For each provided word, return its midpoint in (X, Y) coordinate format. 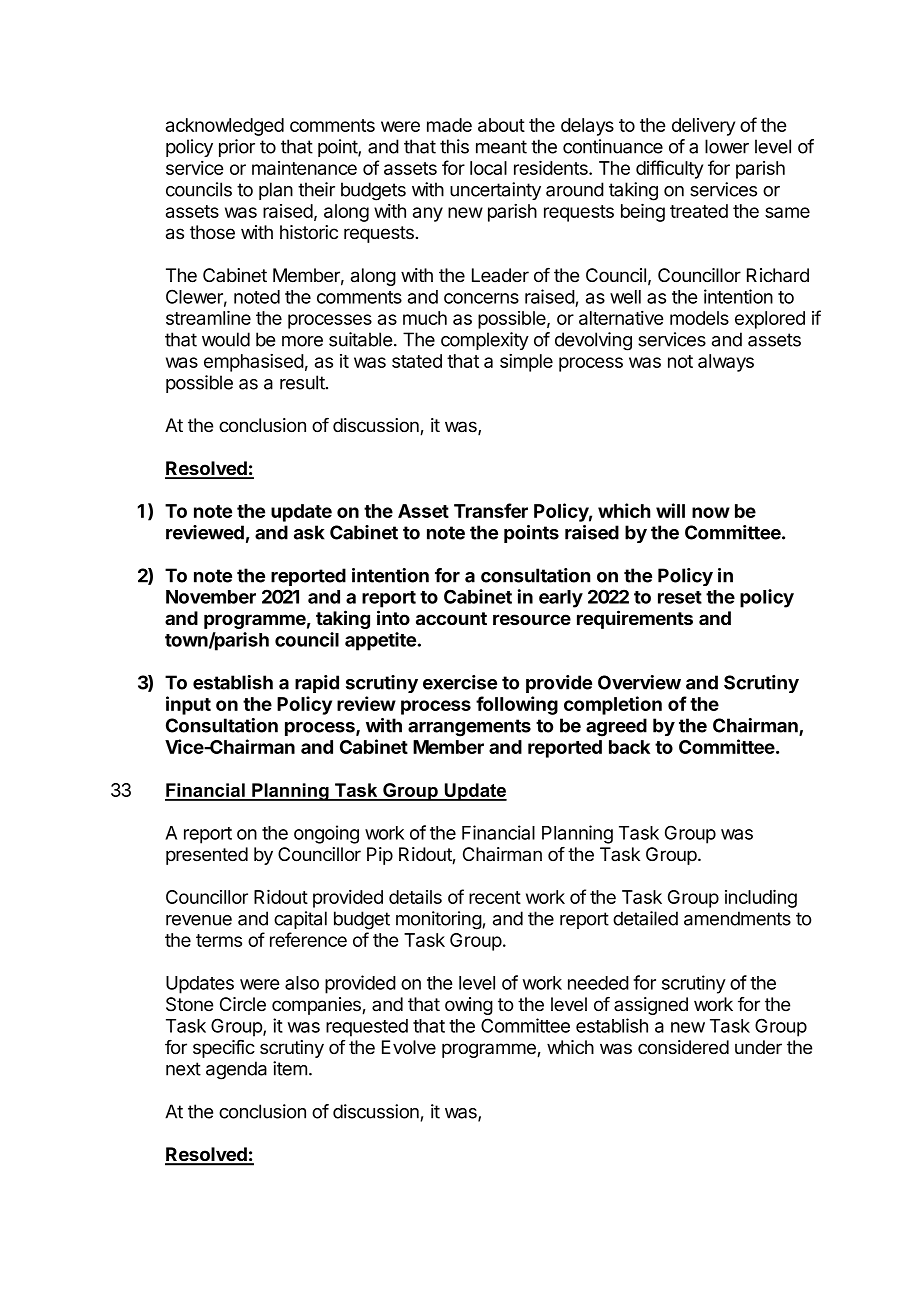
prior (237, 148)
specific (224, 1049)
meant (501, 147)
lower (727, 146)
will (670, 510)
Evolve (409, 1047)
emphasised (254, 363)
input (188, 705)
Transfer (491, 510)
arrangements (469, 728)
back (629, 747)
